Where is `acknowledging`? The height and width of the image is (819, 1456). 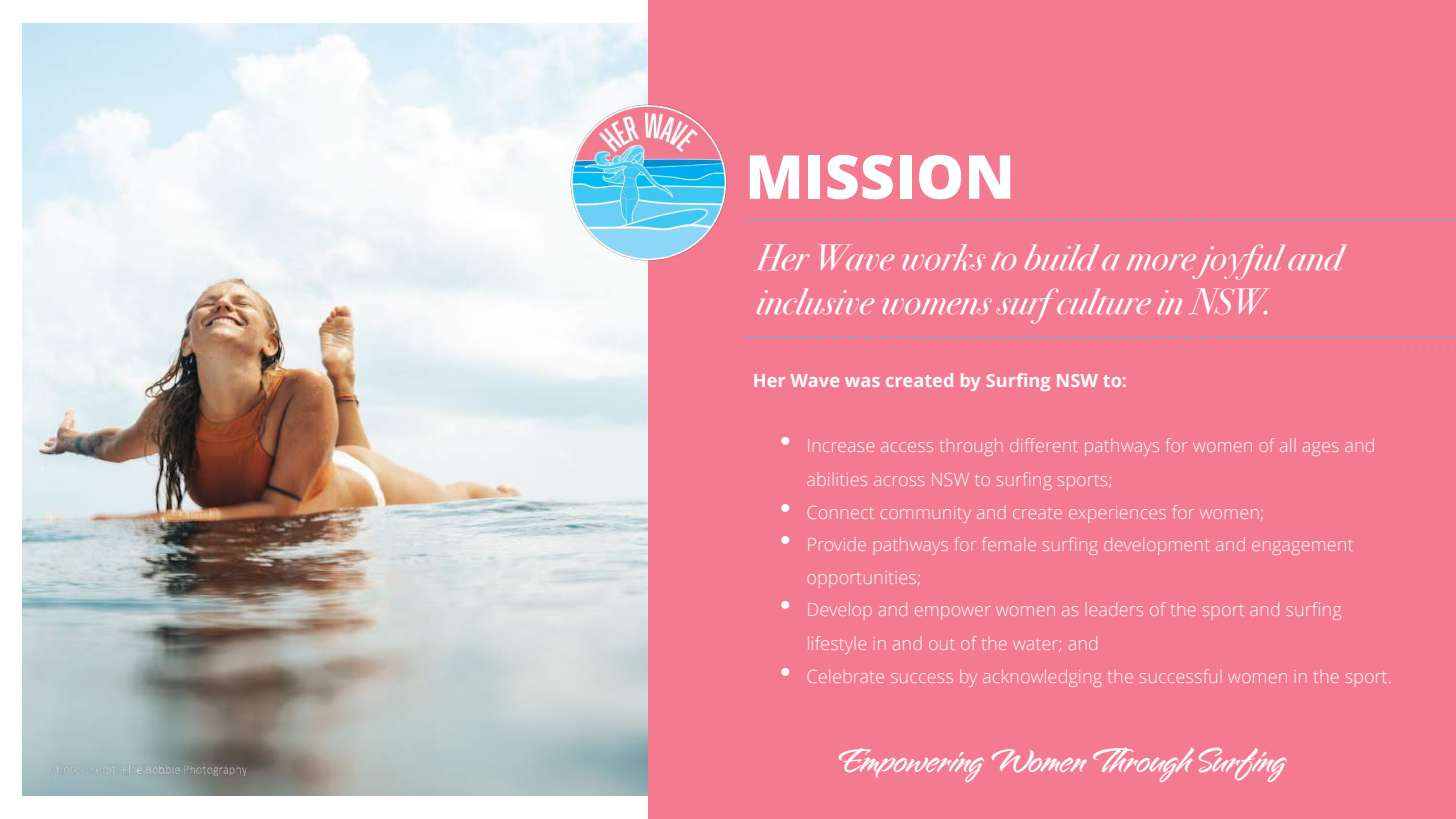
acknowledging is located at coordinates (1042, 678).
